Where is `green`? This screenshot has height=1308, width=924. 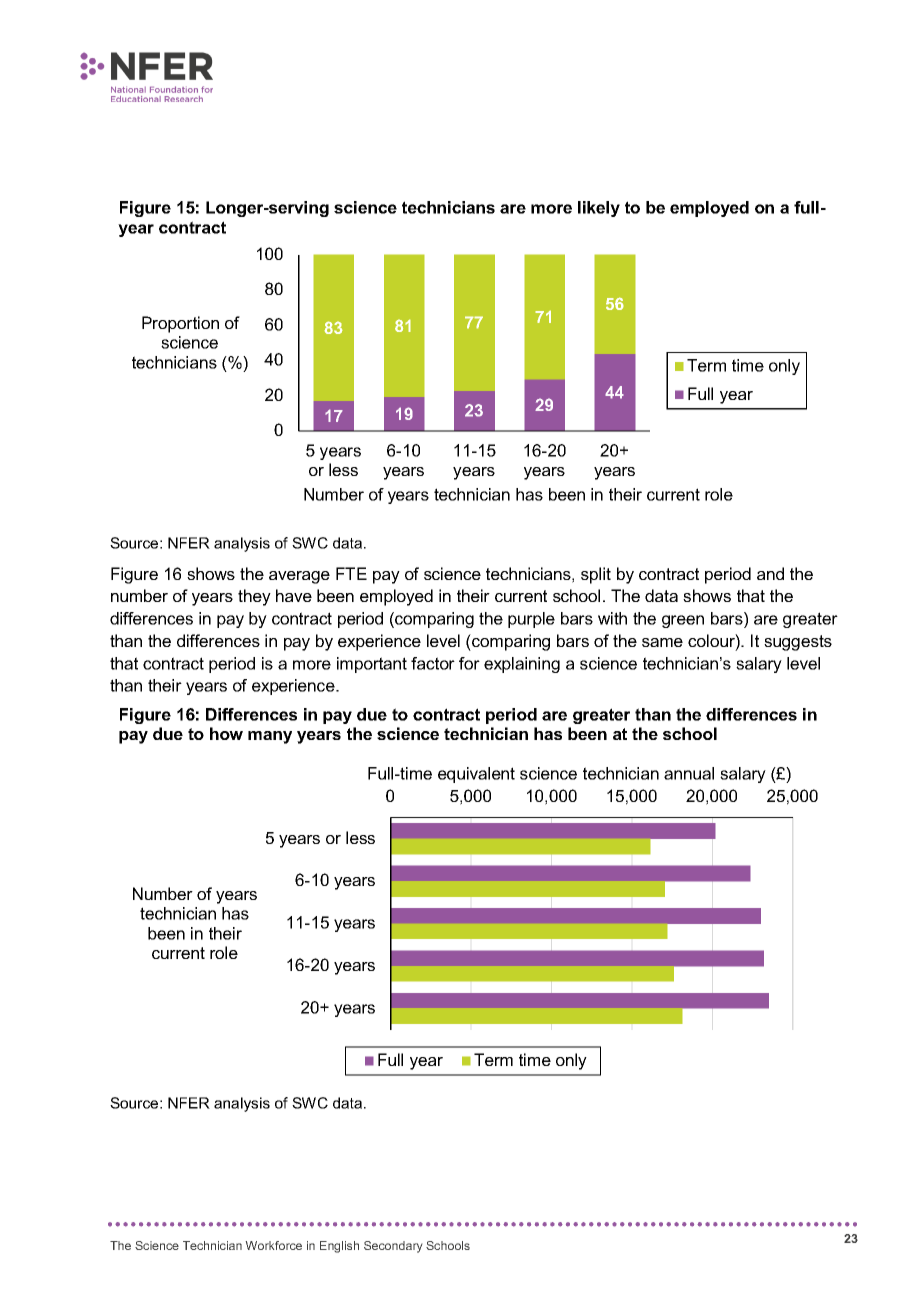
green is located at coordinates (683, 621).
